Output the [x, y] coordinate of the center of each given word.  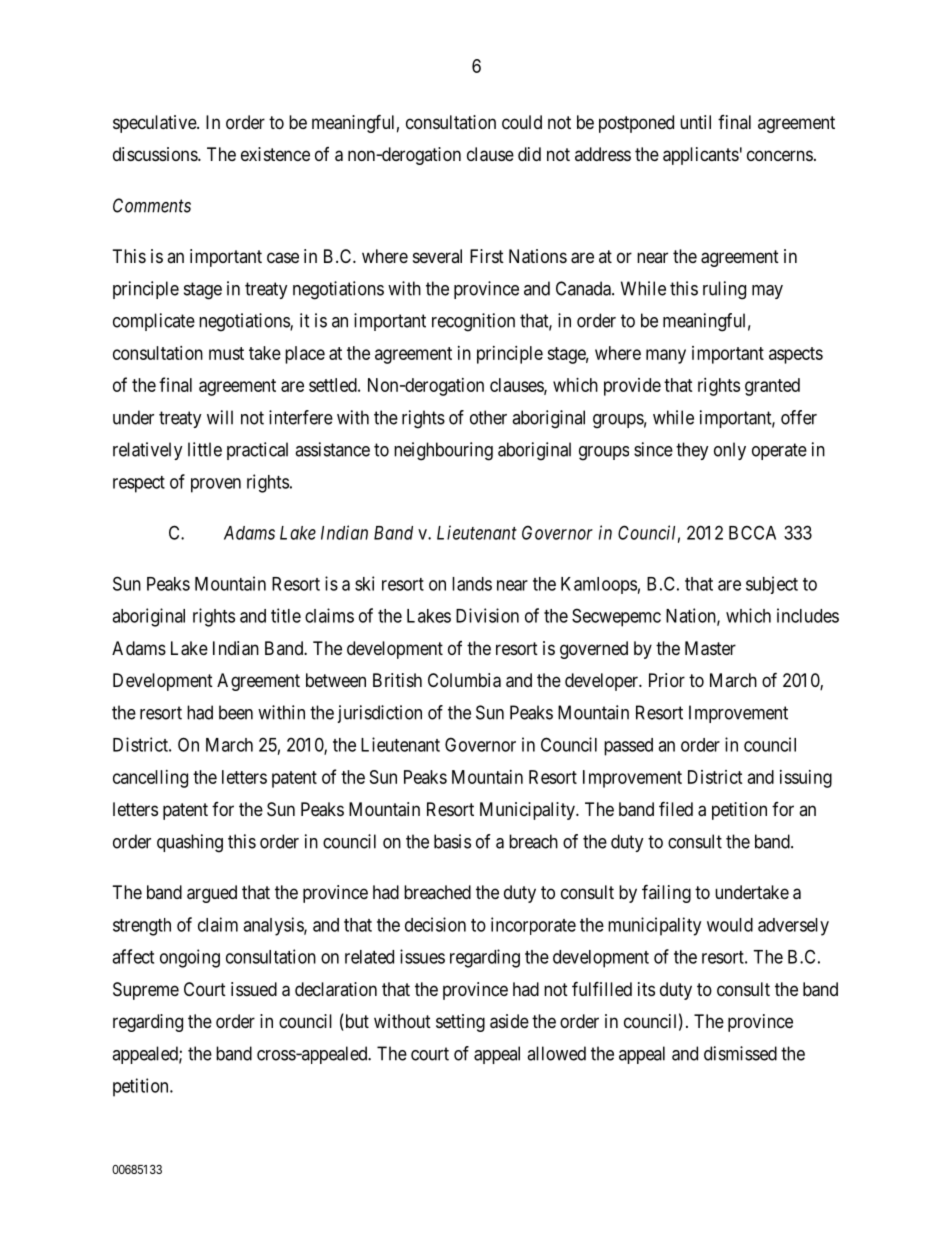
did [529, 154]
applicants [701, 156]
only [730, 451]
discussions [156, 154]
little [205, 449]
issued [254, 989]
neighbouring [443, 451]
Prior [667, 680]
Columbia [464, 680]
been [236, 712]
